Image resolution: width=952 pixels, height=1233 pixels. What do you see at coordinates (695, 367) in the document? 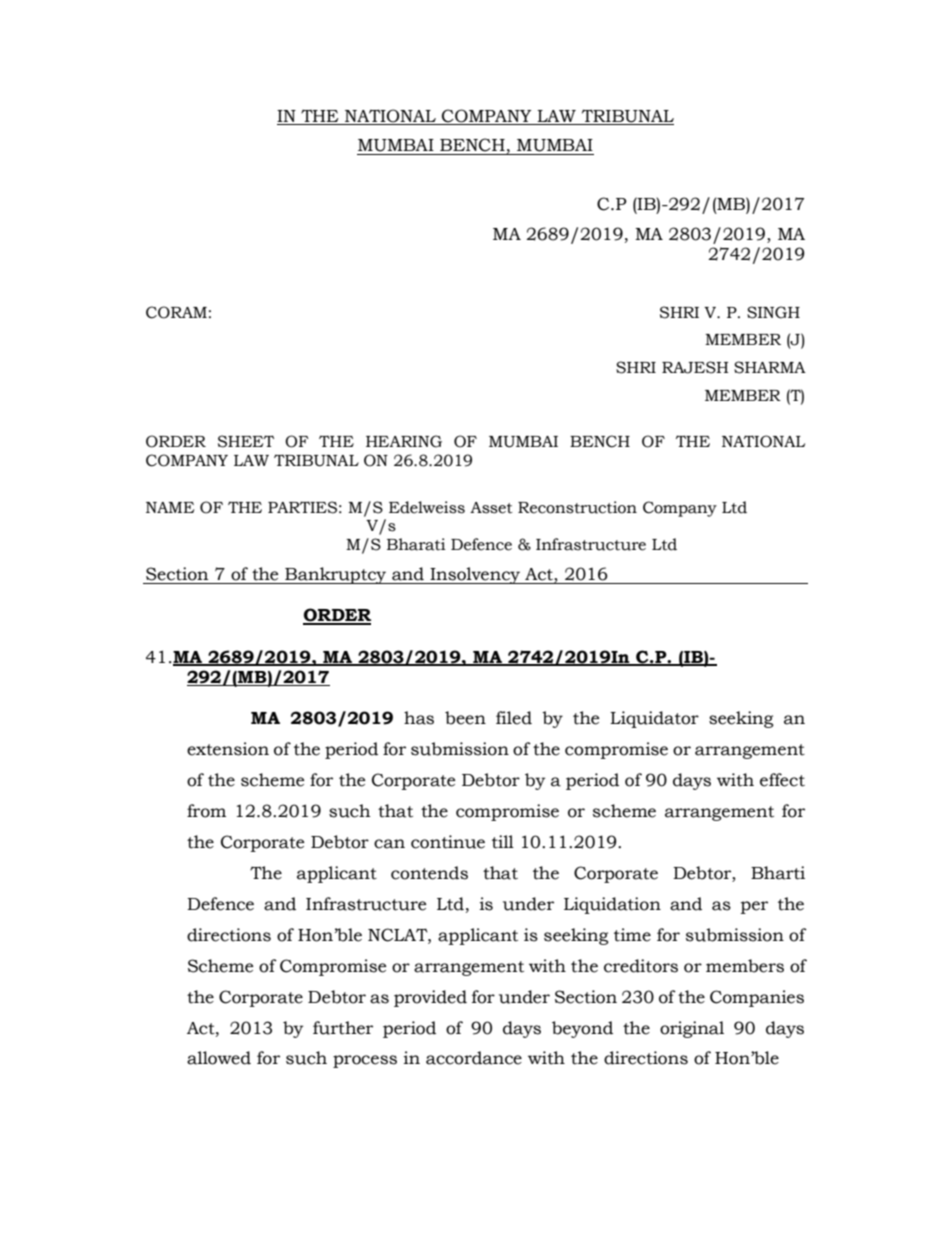
I see `RAJESH` at bounding box center [695, 367].
